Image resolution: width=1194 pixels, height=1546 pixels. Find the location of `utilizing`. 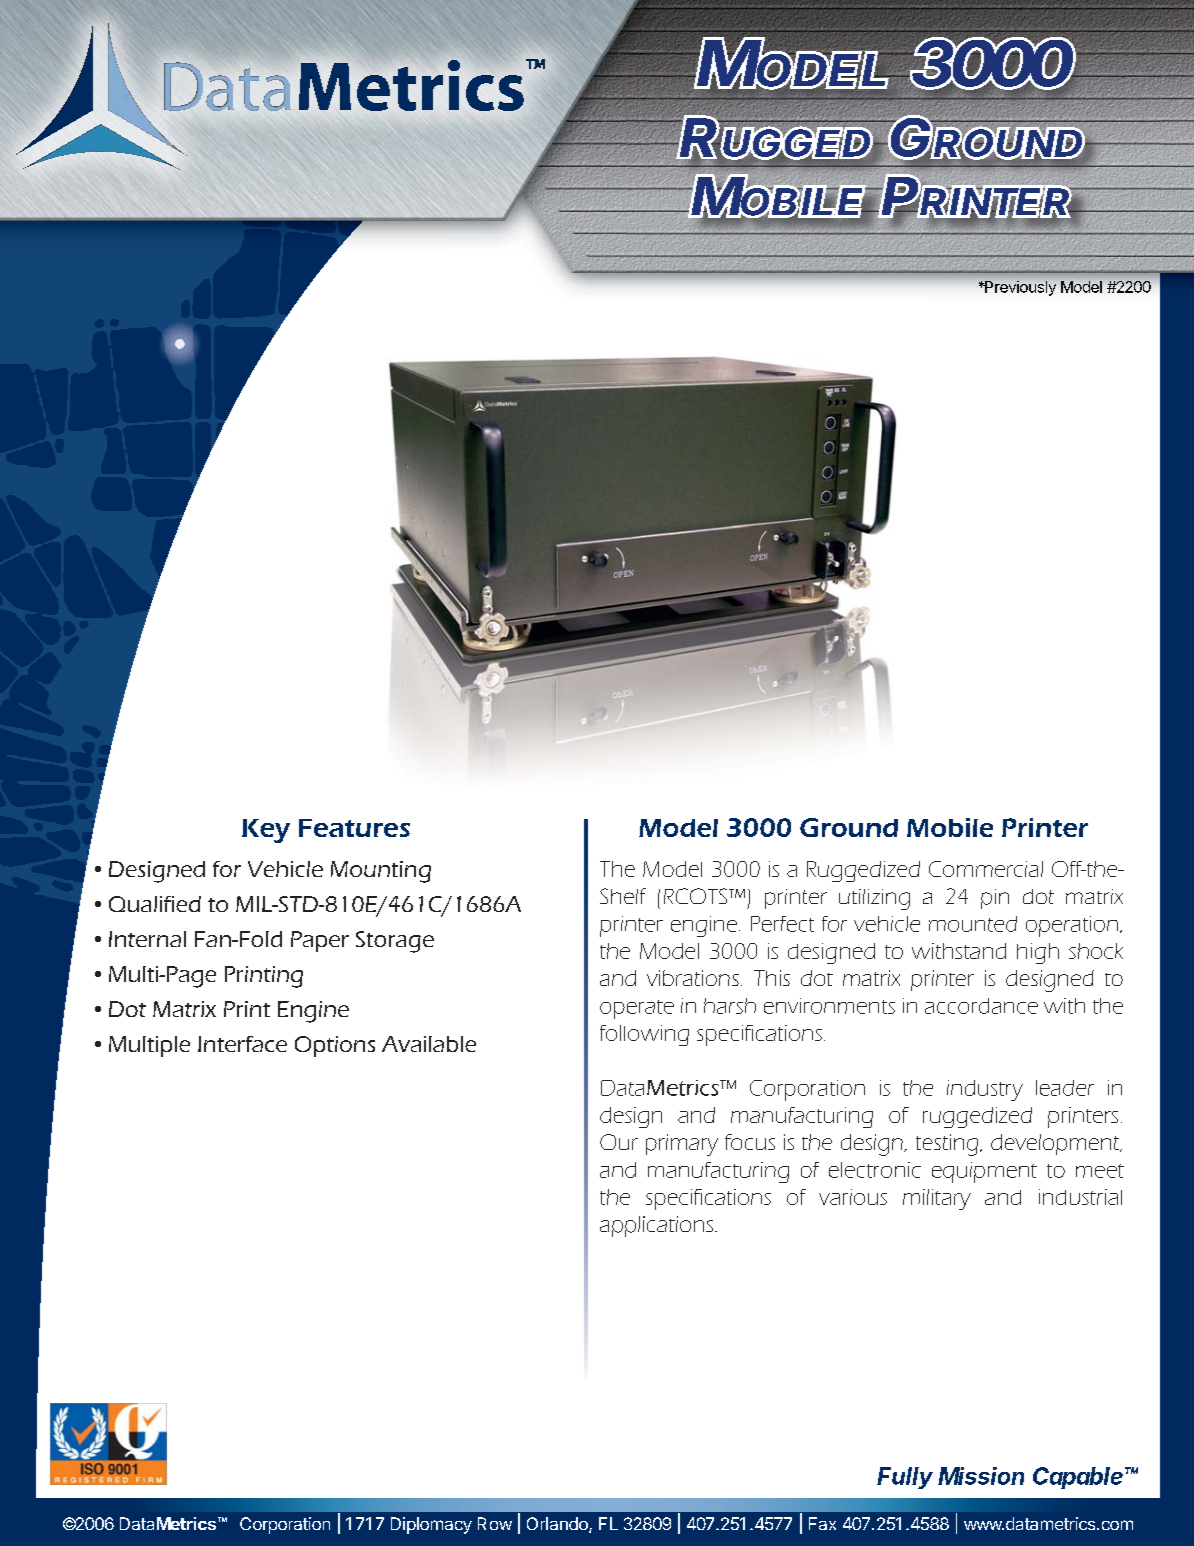

utilizing is located at coordinates (874, 899).
